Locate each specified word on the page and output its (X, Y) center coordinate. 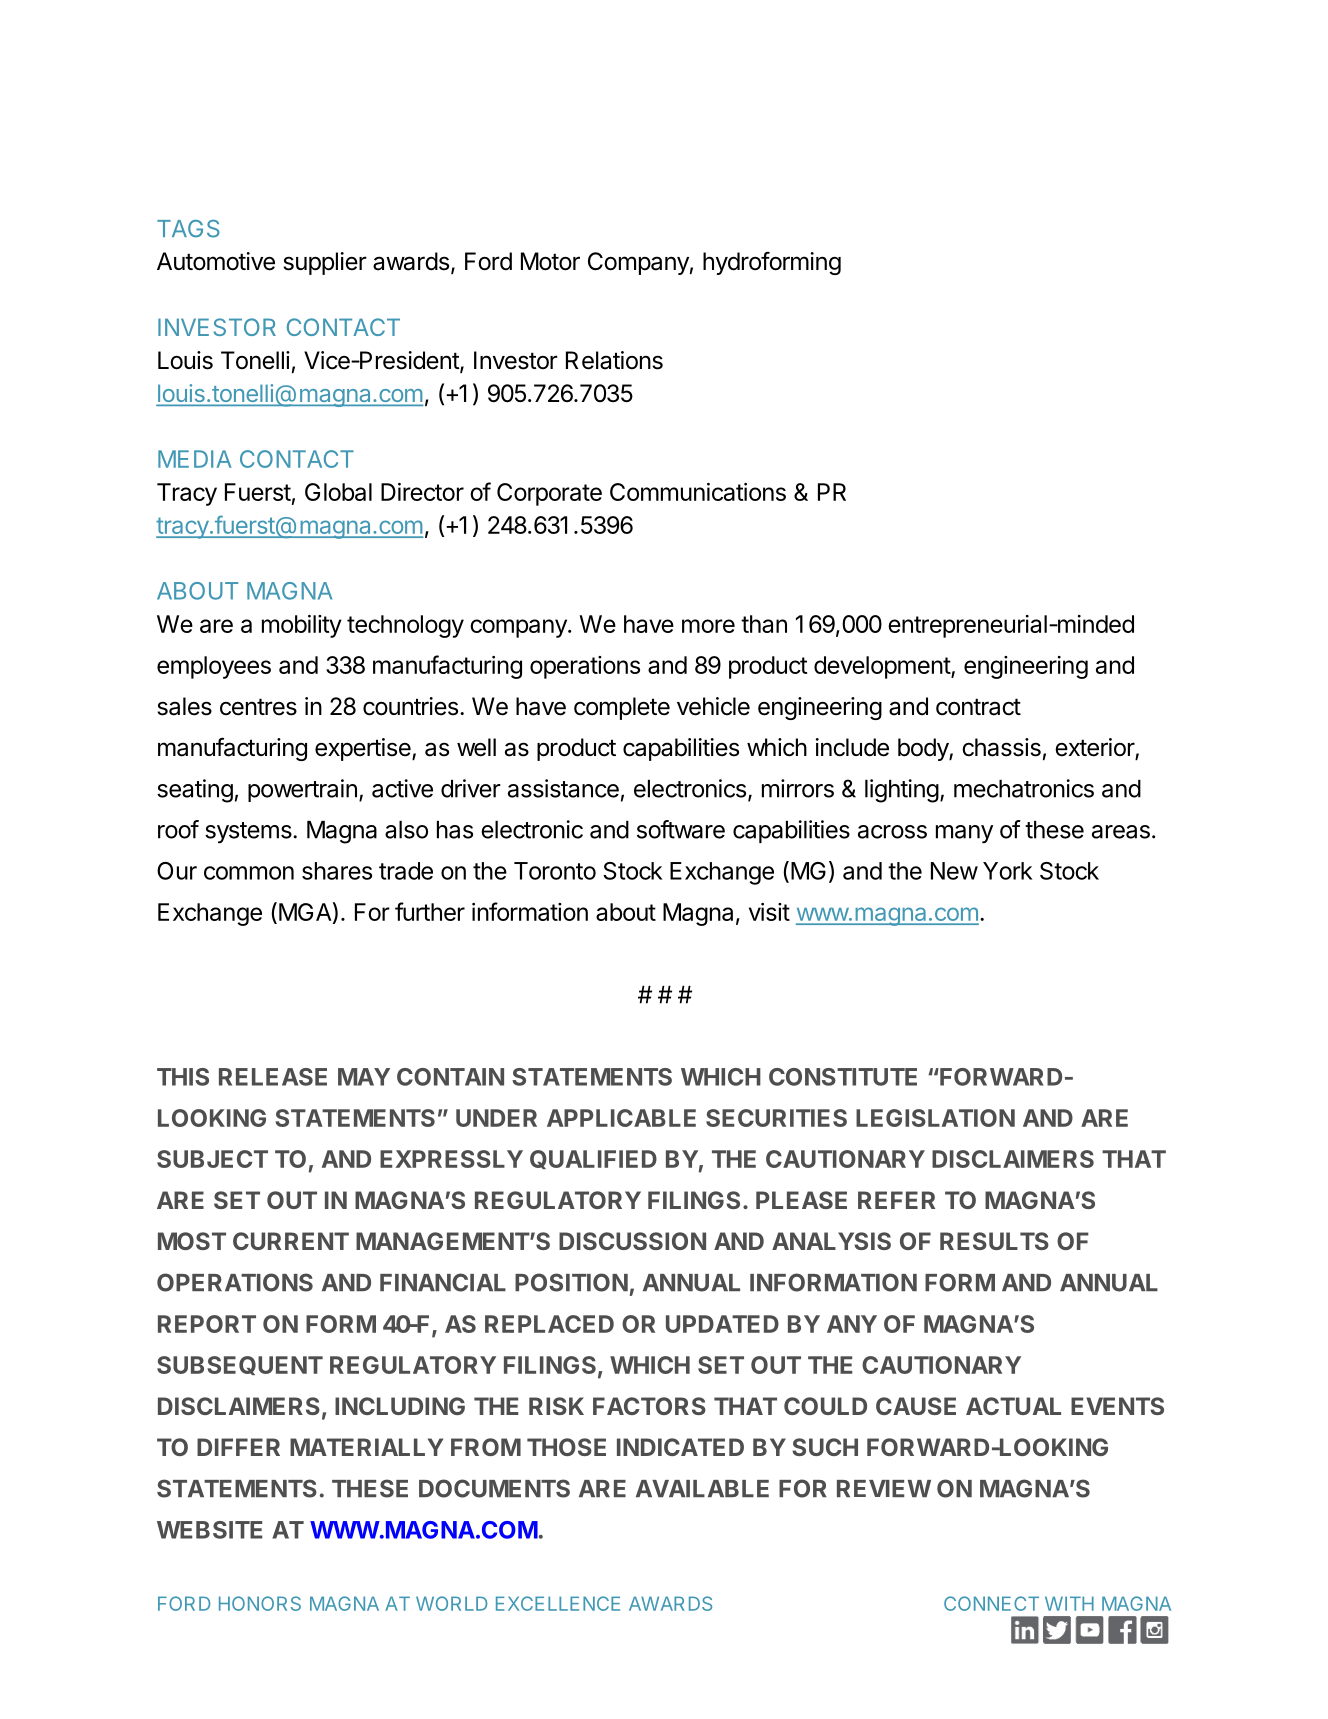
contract (978, 707)
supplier (325, 263)
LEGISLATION (935, 1118)
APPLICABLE (621, 1118)
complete (622, 708)
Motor (550, 261)
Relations (614, 360)
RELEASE (273, 1077)
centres (258, 707)
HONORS (260, 1603)
